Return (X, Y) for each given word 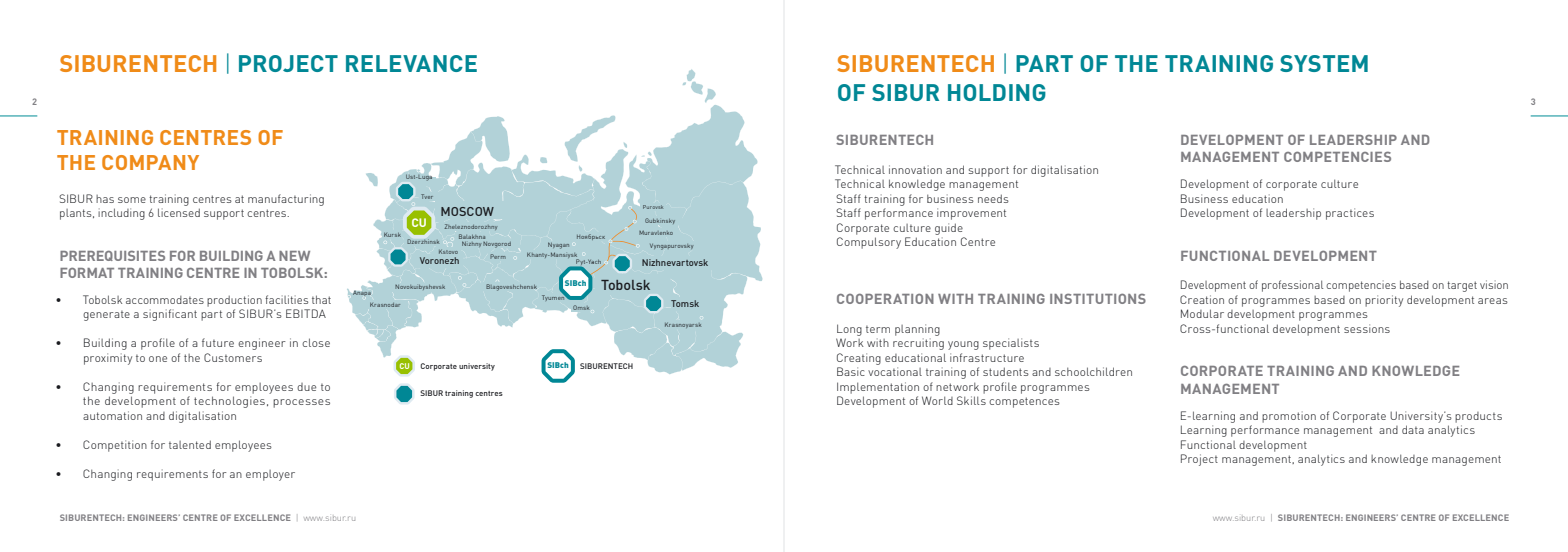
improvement (971, 214)
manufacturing (286, 200)
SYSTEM (1324, 63)
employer (270, 475)
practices (1350, 214)
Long (849, 330)
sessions (1367, 328)
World (937, 400)
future (218, 342)
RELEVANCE (411, 63)
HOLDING (997, 92)
